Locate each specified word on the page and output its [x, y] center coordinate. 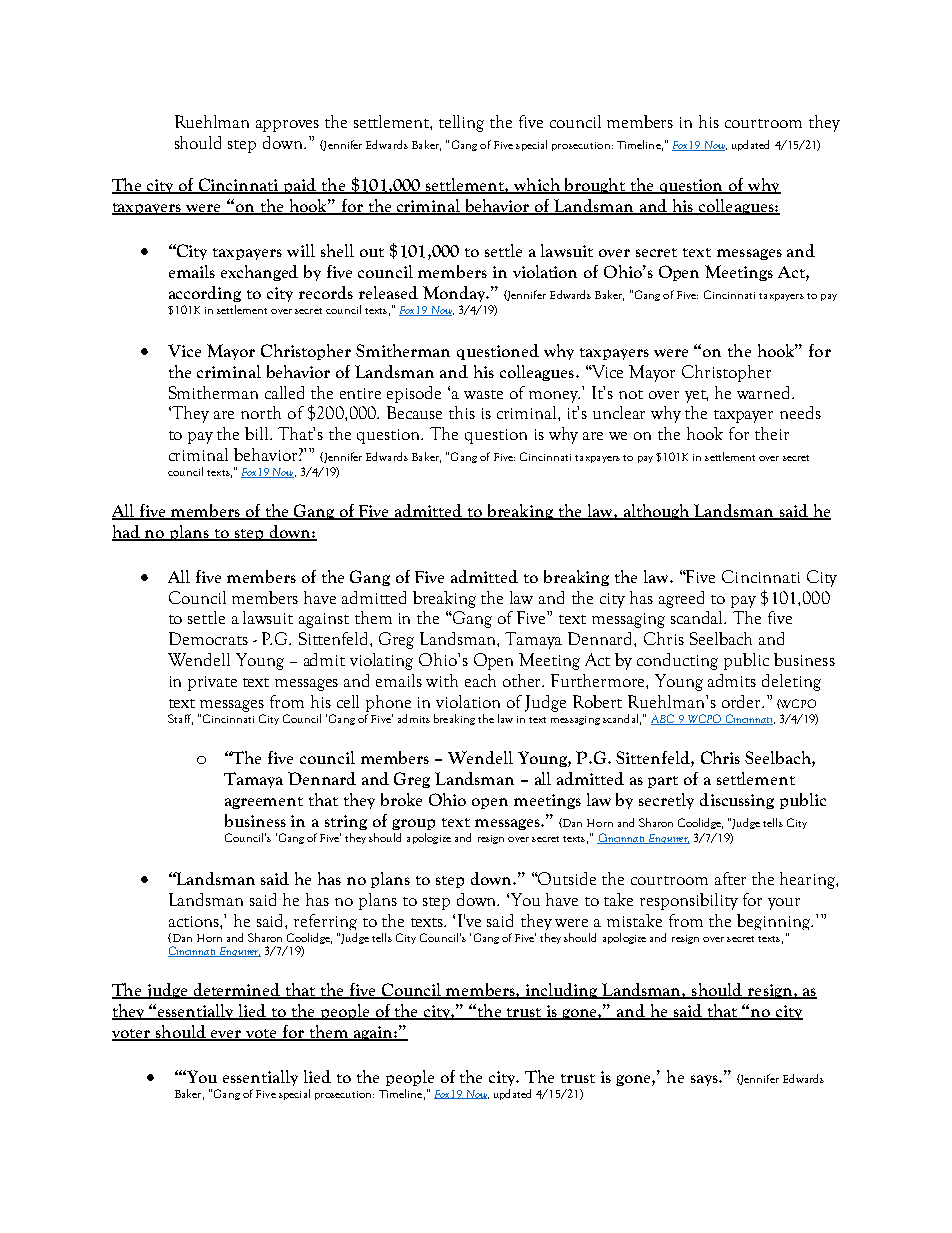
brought [595, 186]
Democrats [208, 638]
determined [237, 991]
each [480, 680]
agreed [681, 599]
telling [461, 123]
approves [287, 126]
